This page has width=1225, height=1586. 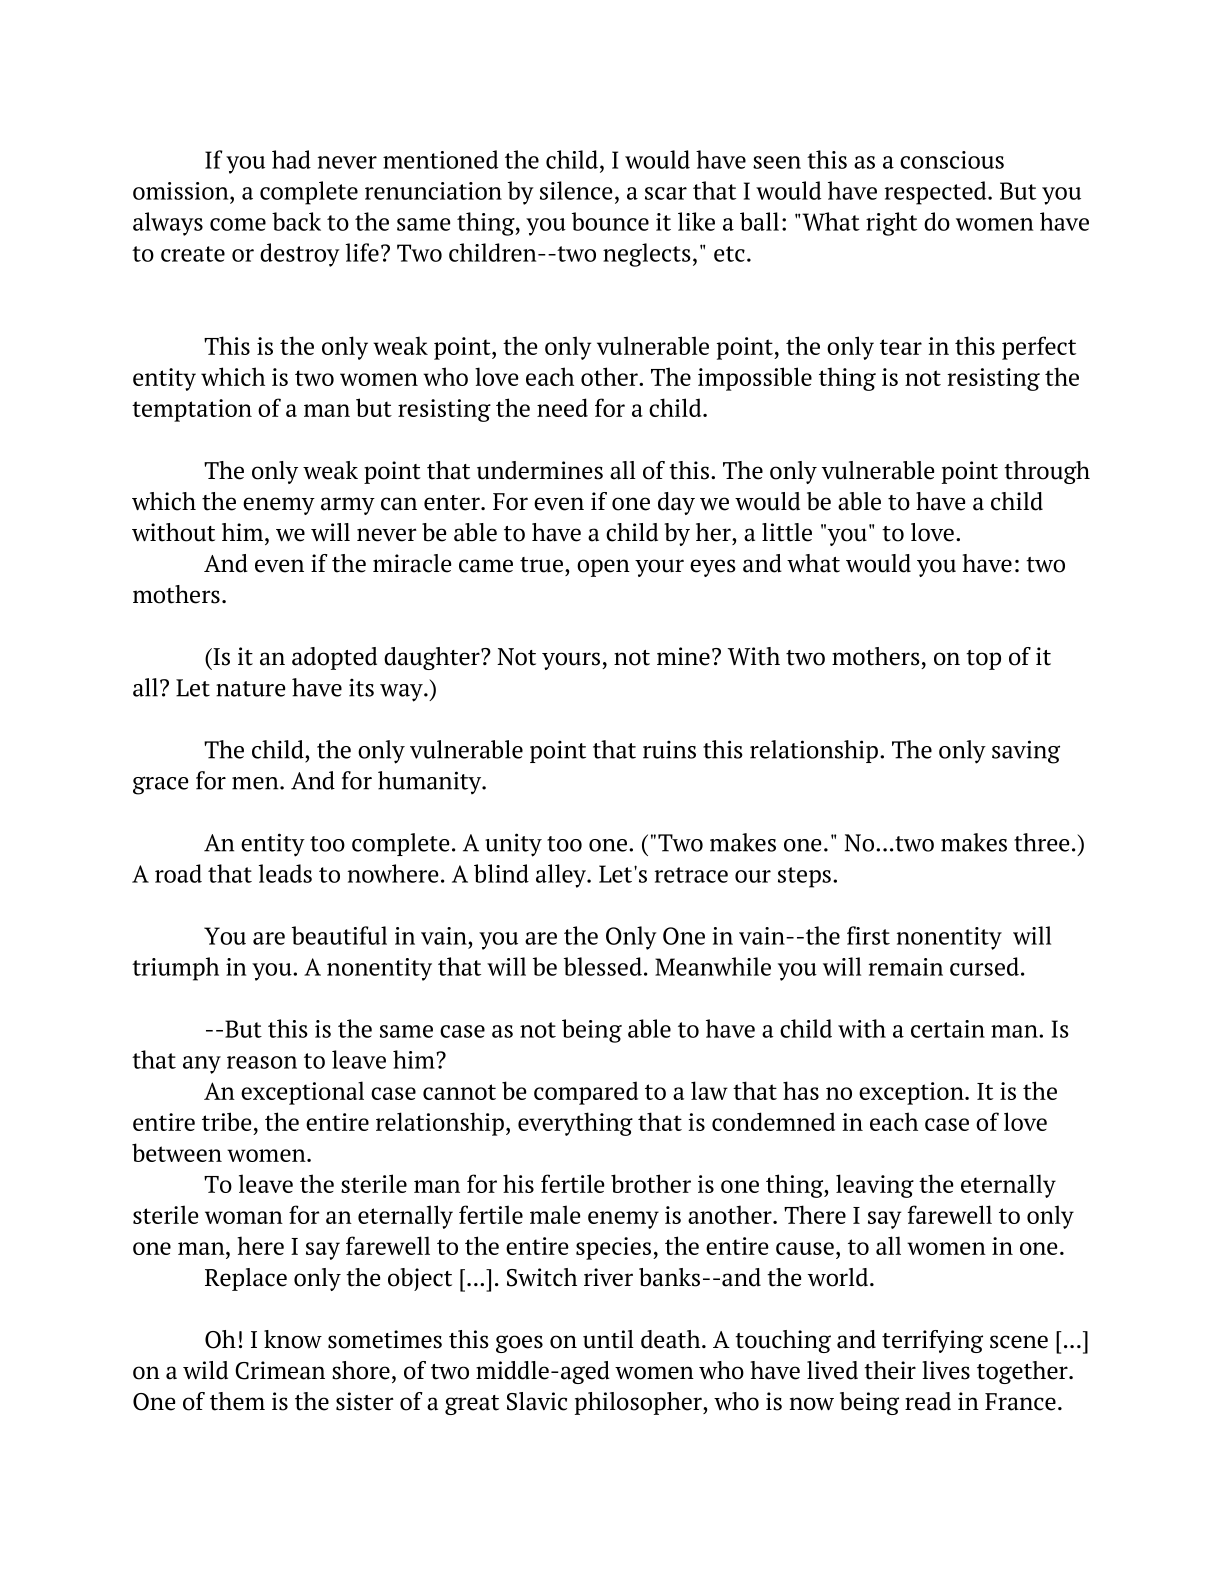 What do you see at coordinates (334, 658) in the page?
I see `adopted` at bounding box center [334, 658].
